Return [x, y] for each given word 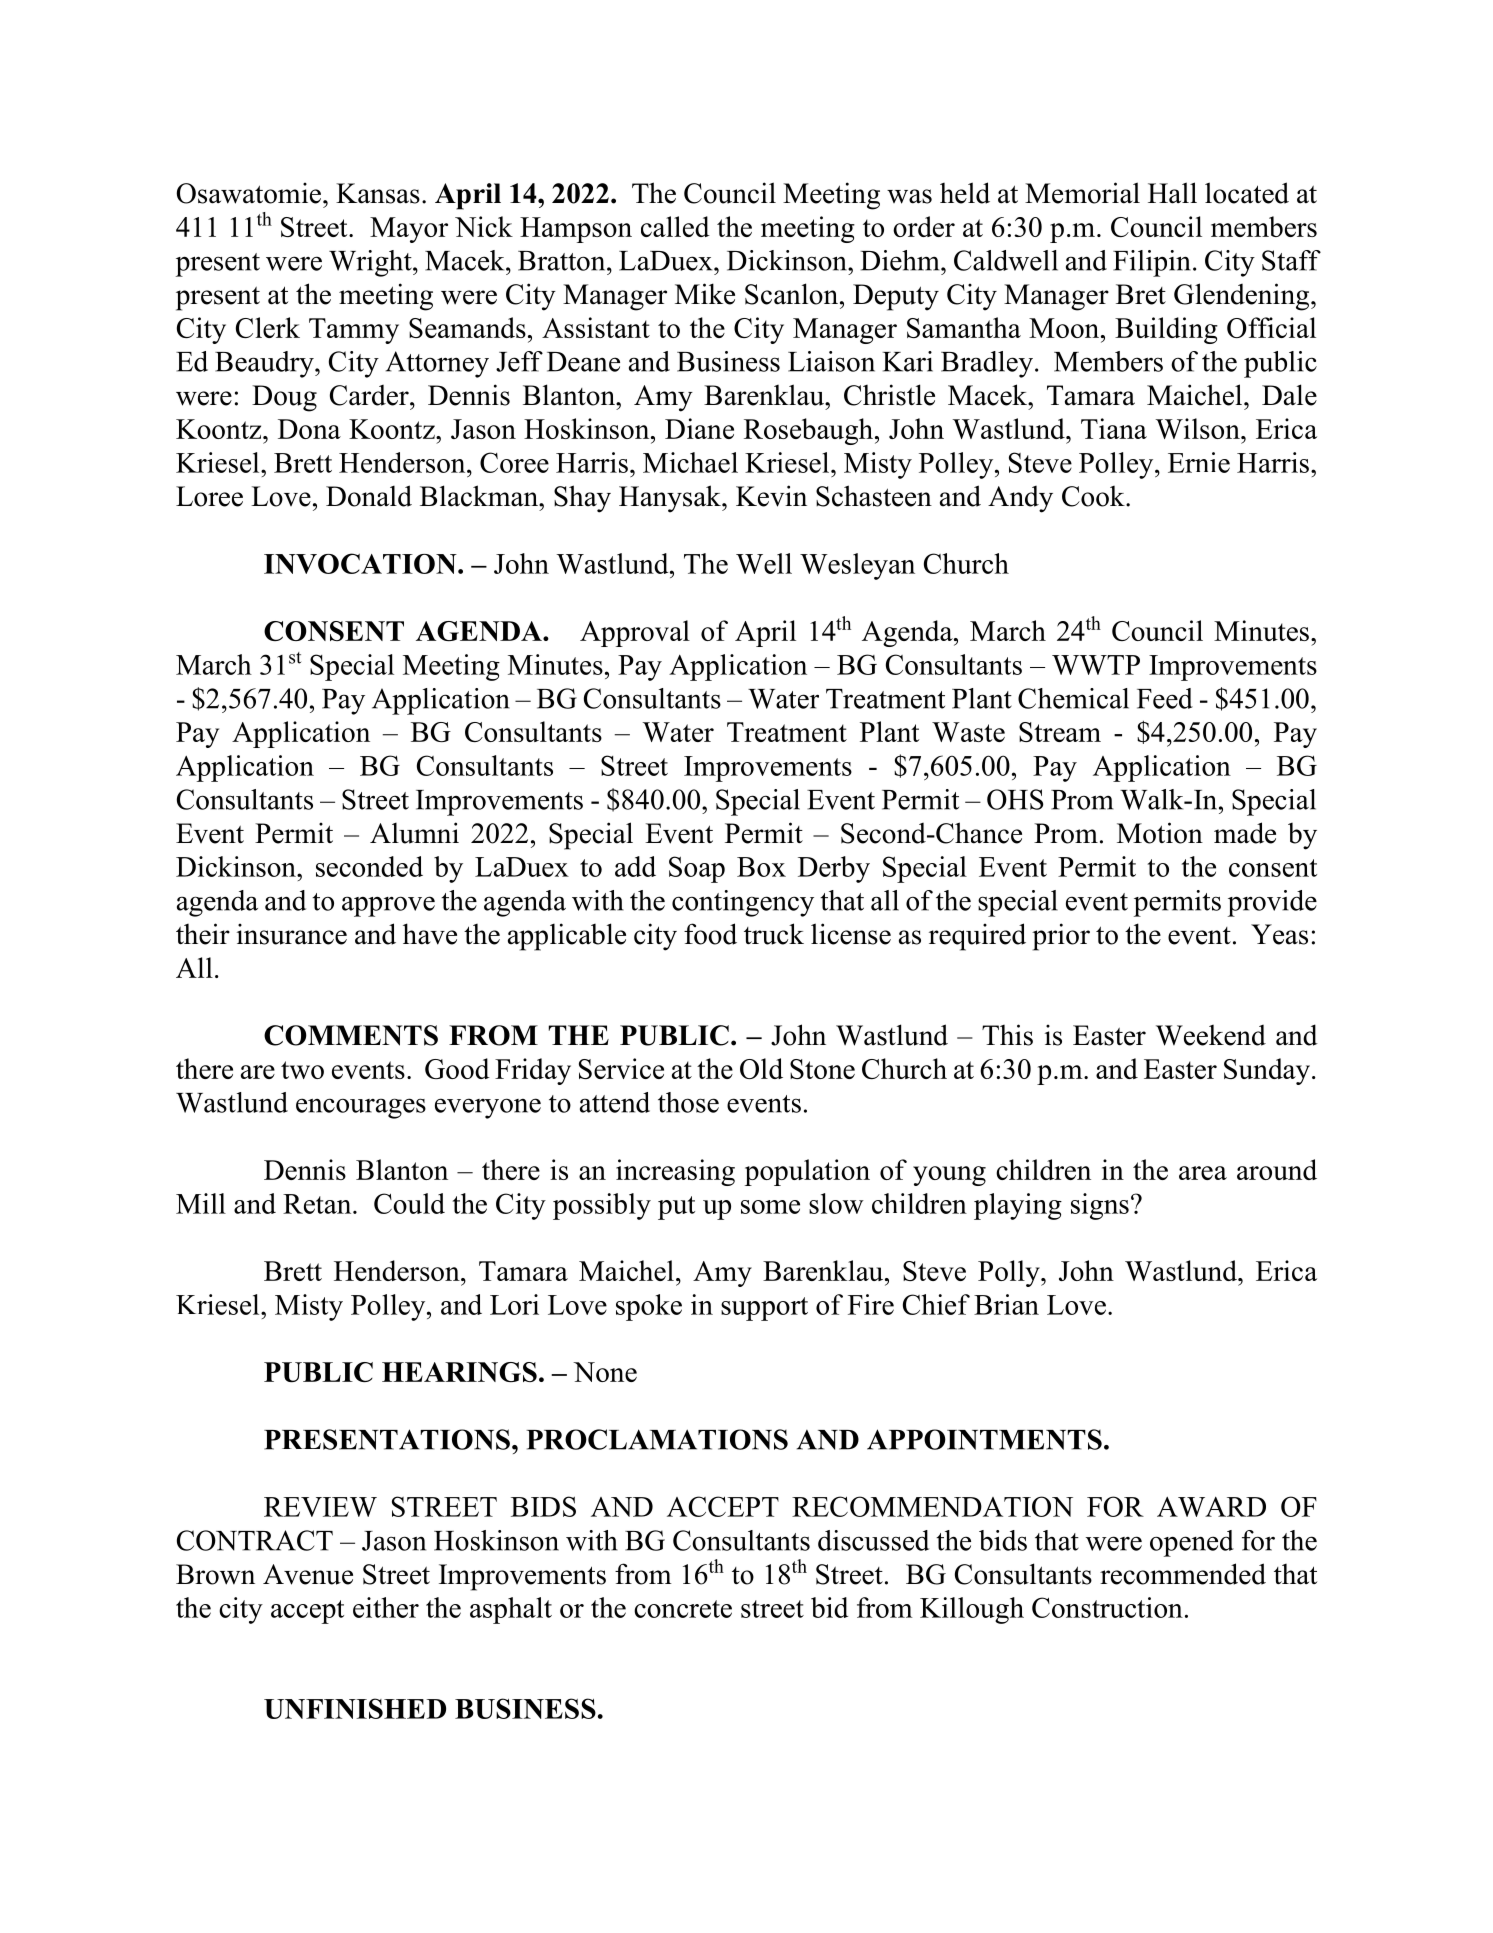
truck [774, 934]
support [764, 1309]
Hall [1172, 193]
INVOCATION [361, 563]
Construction [1107, 1607]
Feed [1165, 698]
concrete [683, 1609]
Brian [1006, 1304]
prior [1061, 937]
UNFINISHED [355, 1708]
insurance [292, 934]
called [675, 226]
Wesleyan [857, 566]
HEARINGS [459, 1372]
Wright [371, 263]
